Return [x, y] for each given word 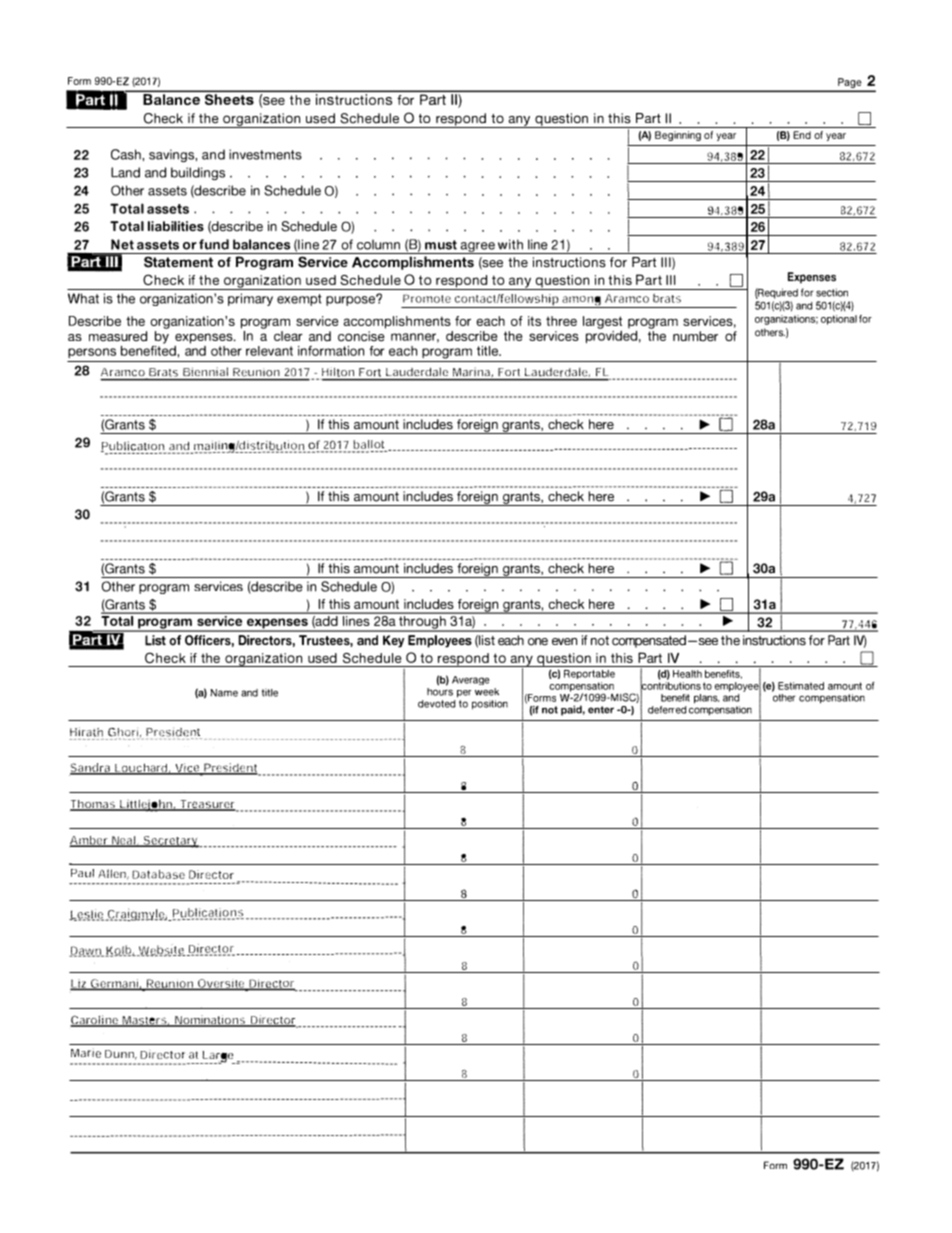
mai [203, 447]
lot [378, 445]
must [441, 245]
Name [224, 693]
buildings [198, 173]
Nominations [210, 1021]
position [490, 705]
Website [161, 951]
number [695, 336]
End [802, 135]
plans [706, 699]
